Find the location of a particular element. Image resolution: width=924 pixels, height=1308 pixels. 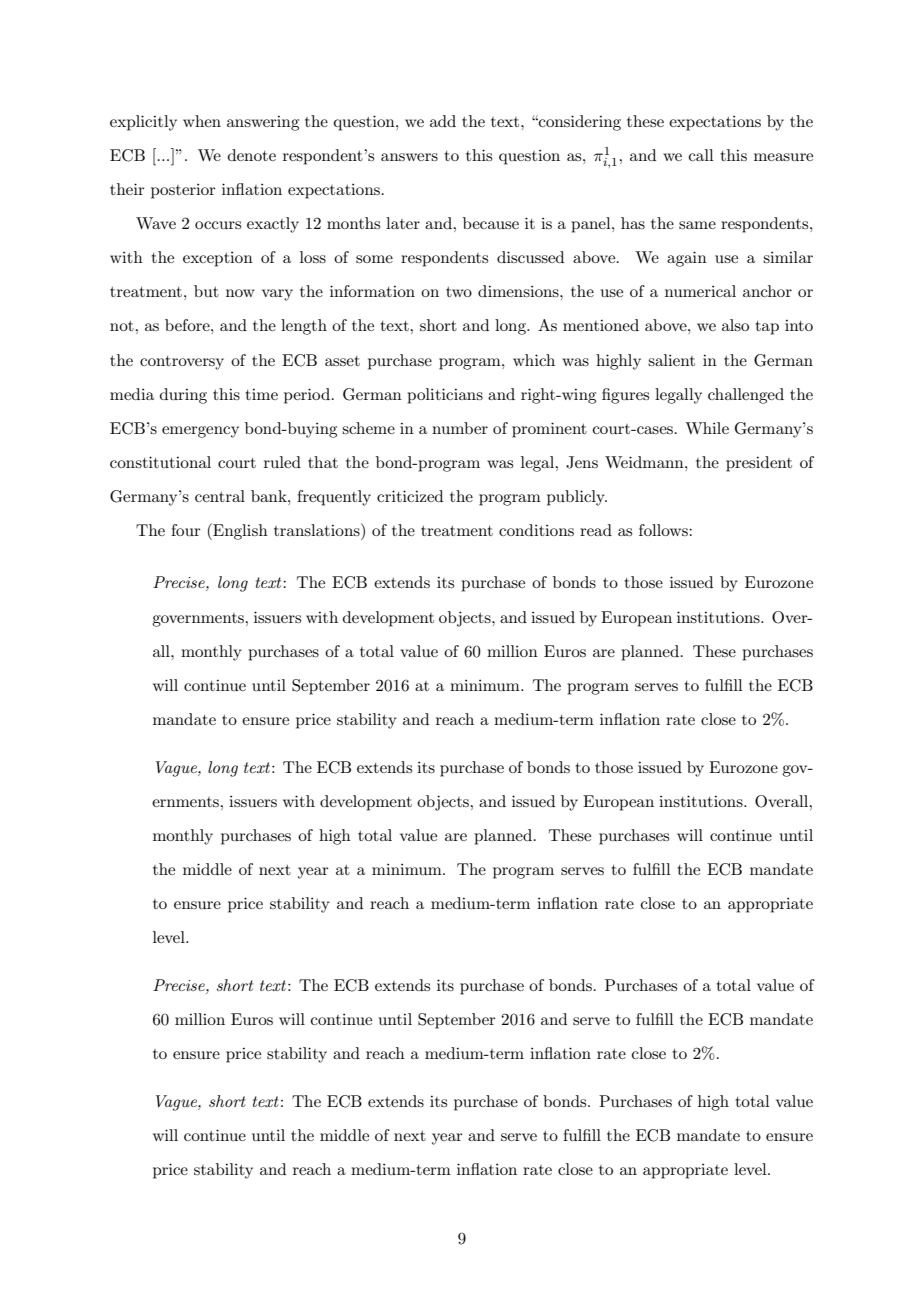

two is located at coordinates (459, 292).
